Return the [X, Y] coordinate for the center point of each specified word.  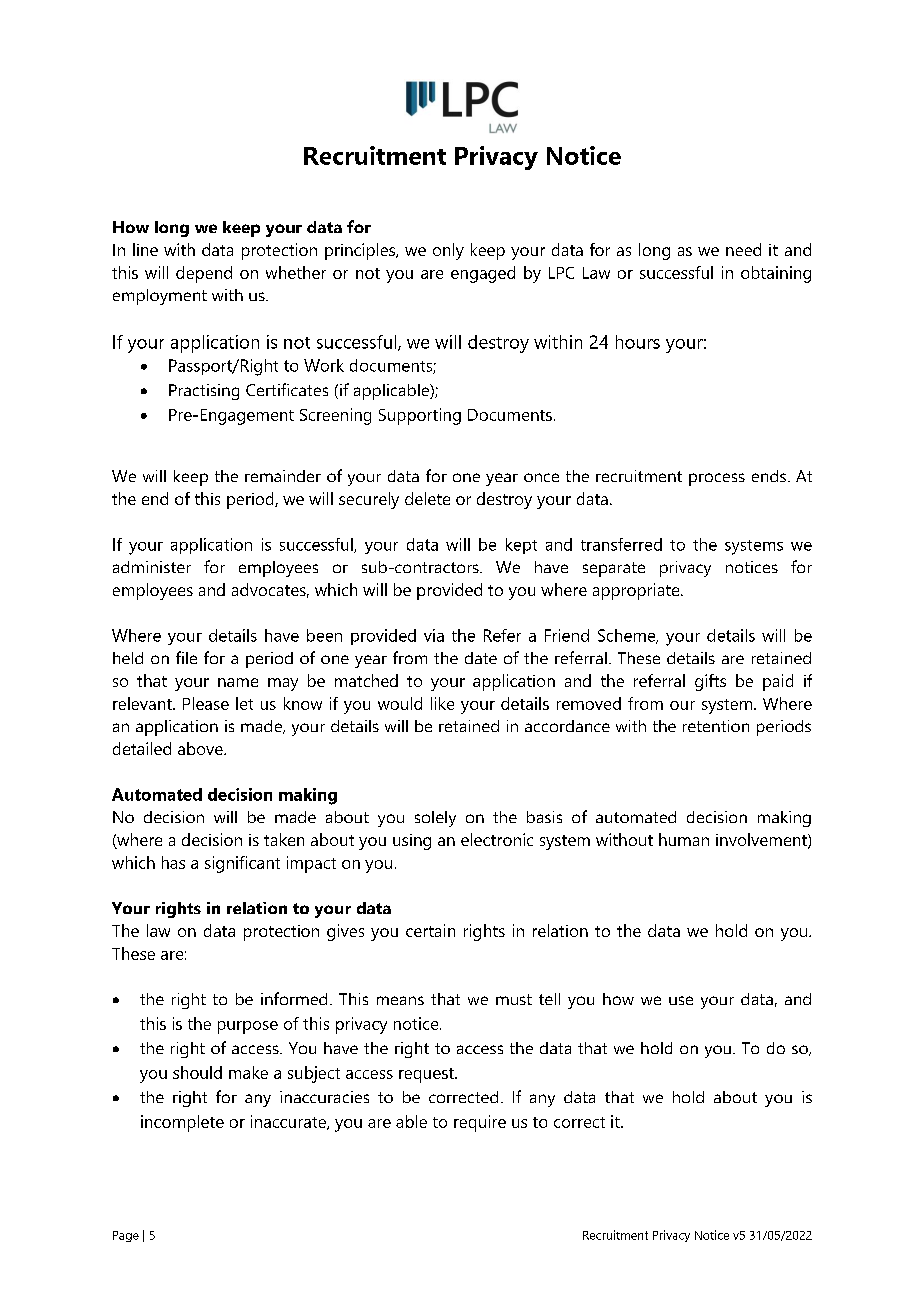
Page [126, 1236]
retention [716, 726]
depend [204, 274]
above [201, 748]
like [442, 703]
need [743, 249]
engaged [483, 274]
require [480, 1123]
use [681, 1000]
